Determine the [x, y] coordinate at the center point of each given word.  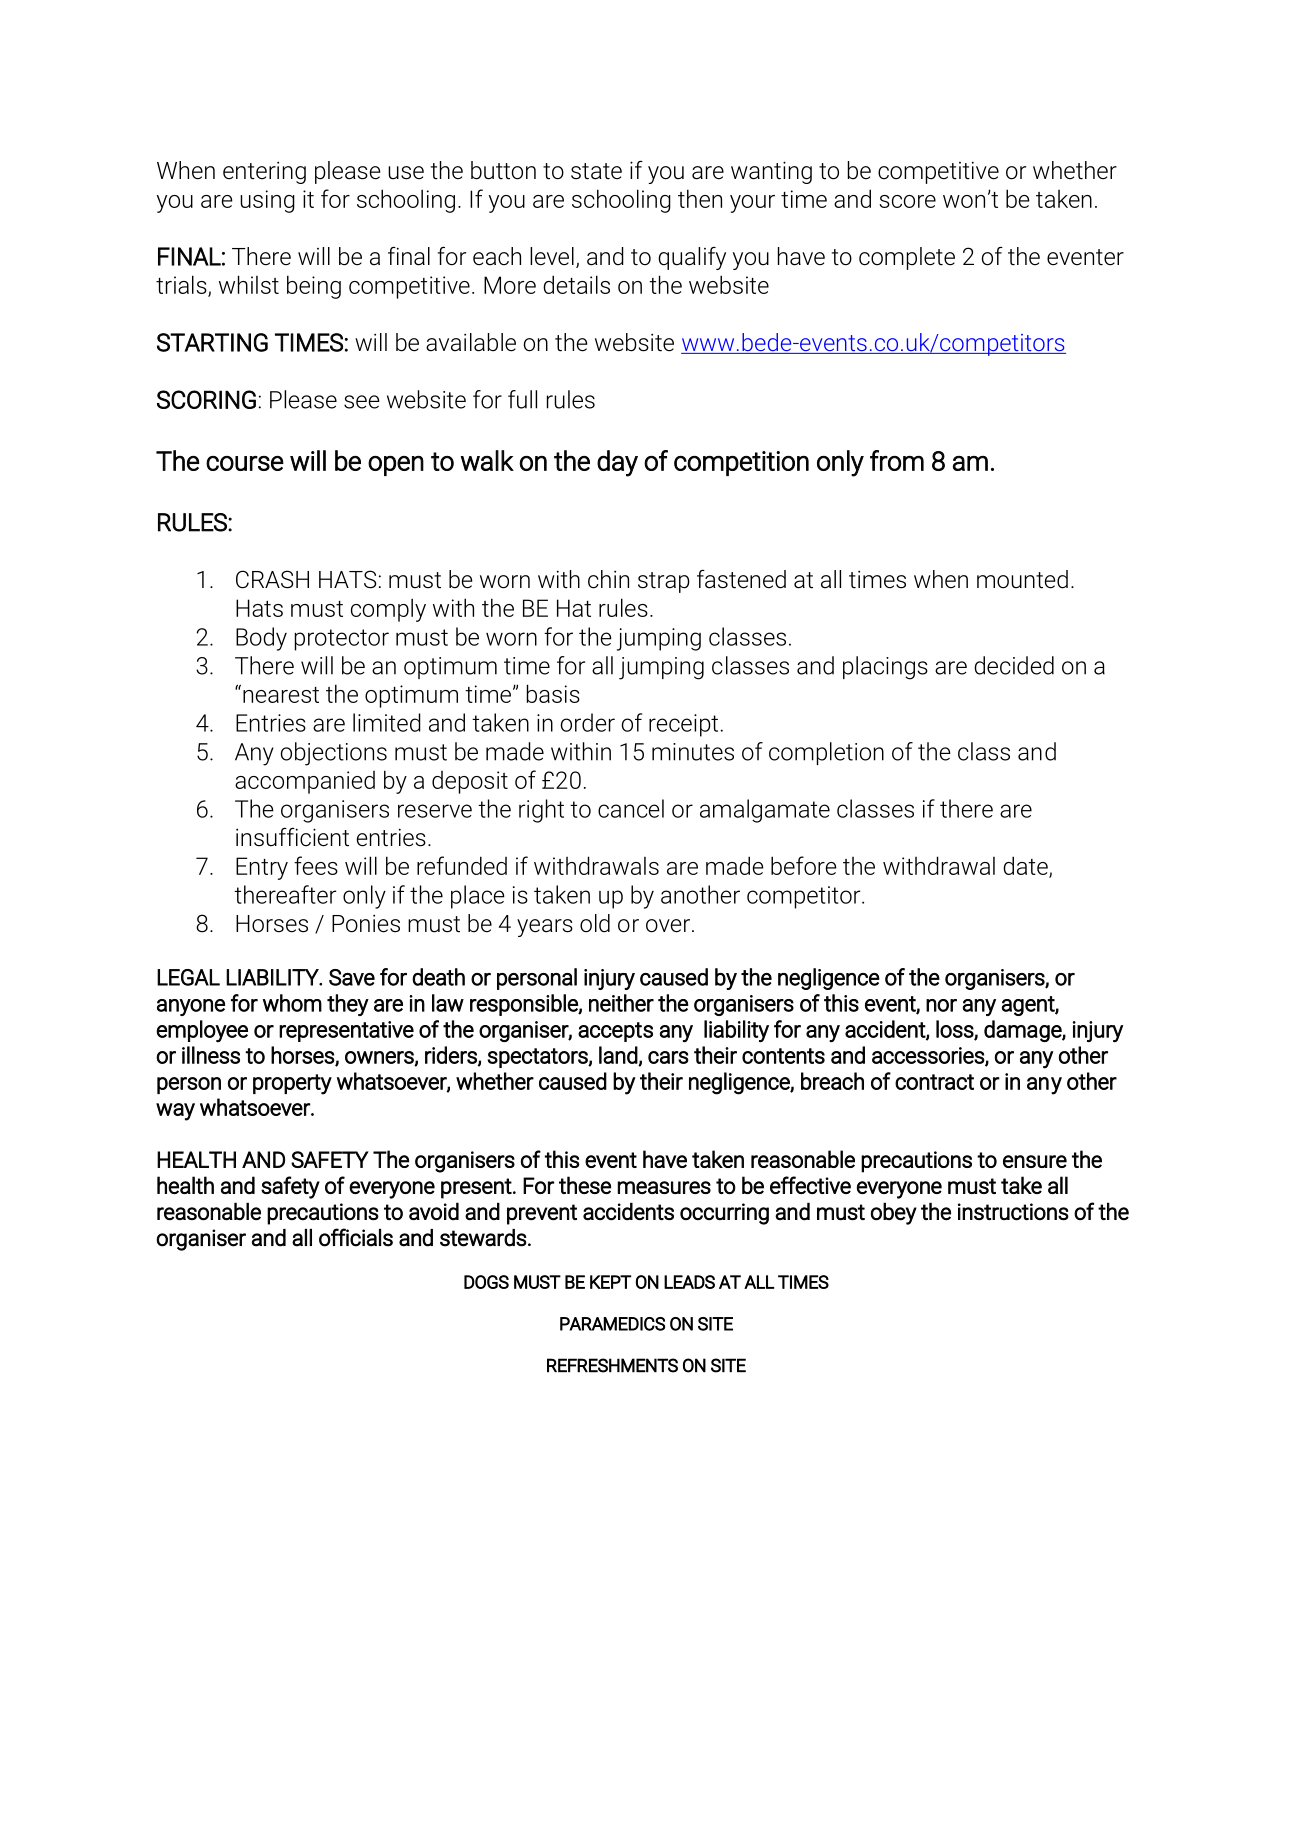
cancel [631, 808]
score [907, 201]
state [596, 171]
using [267, 201]
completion [826, 753]
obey [894, 1213]
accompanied [305, 782]
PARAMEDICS [612, 1324]
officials [356, 1237]
